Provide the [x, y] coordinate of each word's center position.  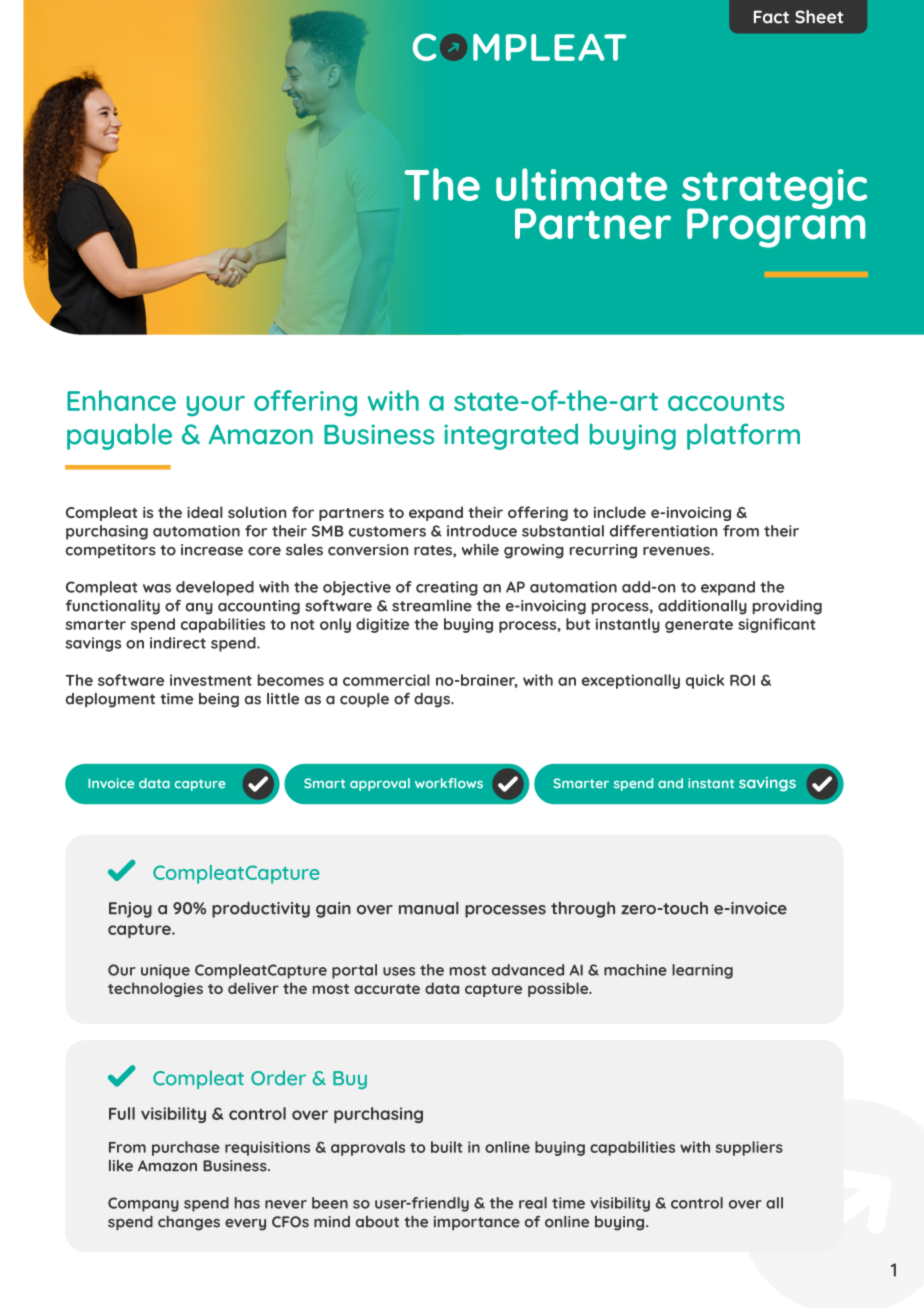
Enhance [121, 400]
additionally [702, 607]
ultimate [581, 184]
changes [189, 1223]
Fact [771, 17]
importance [477, 1223]
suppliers [749, 1148]
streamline [432, 606]
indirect [178, 643]
